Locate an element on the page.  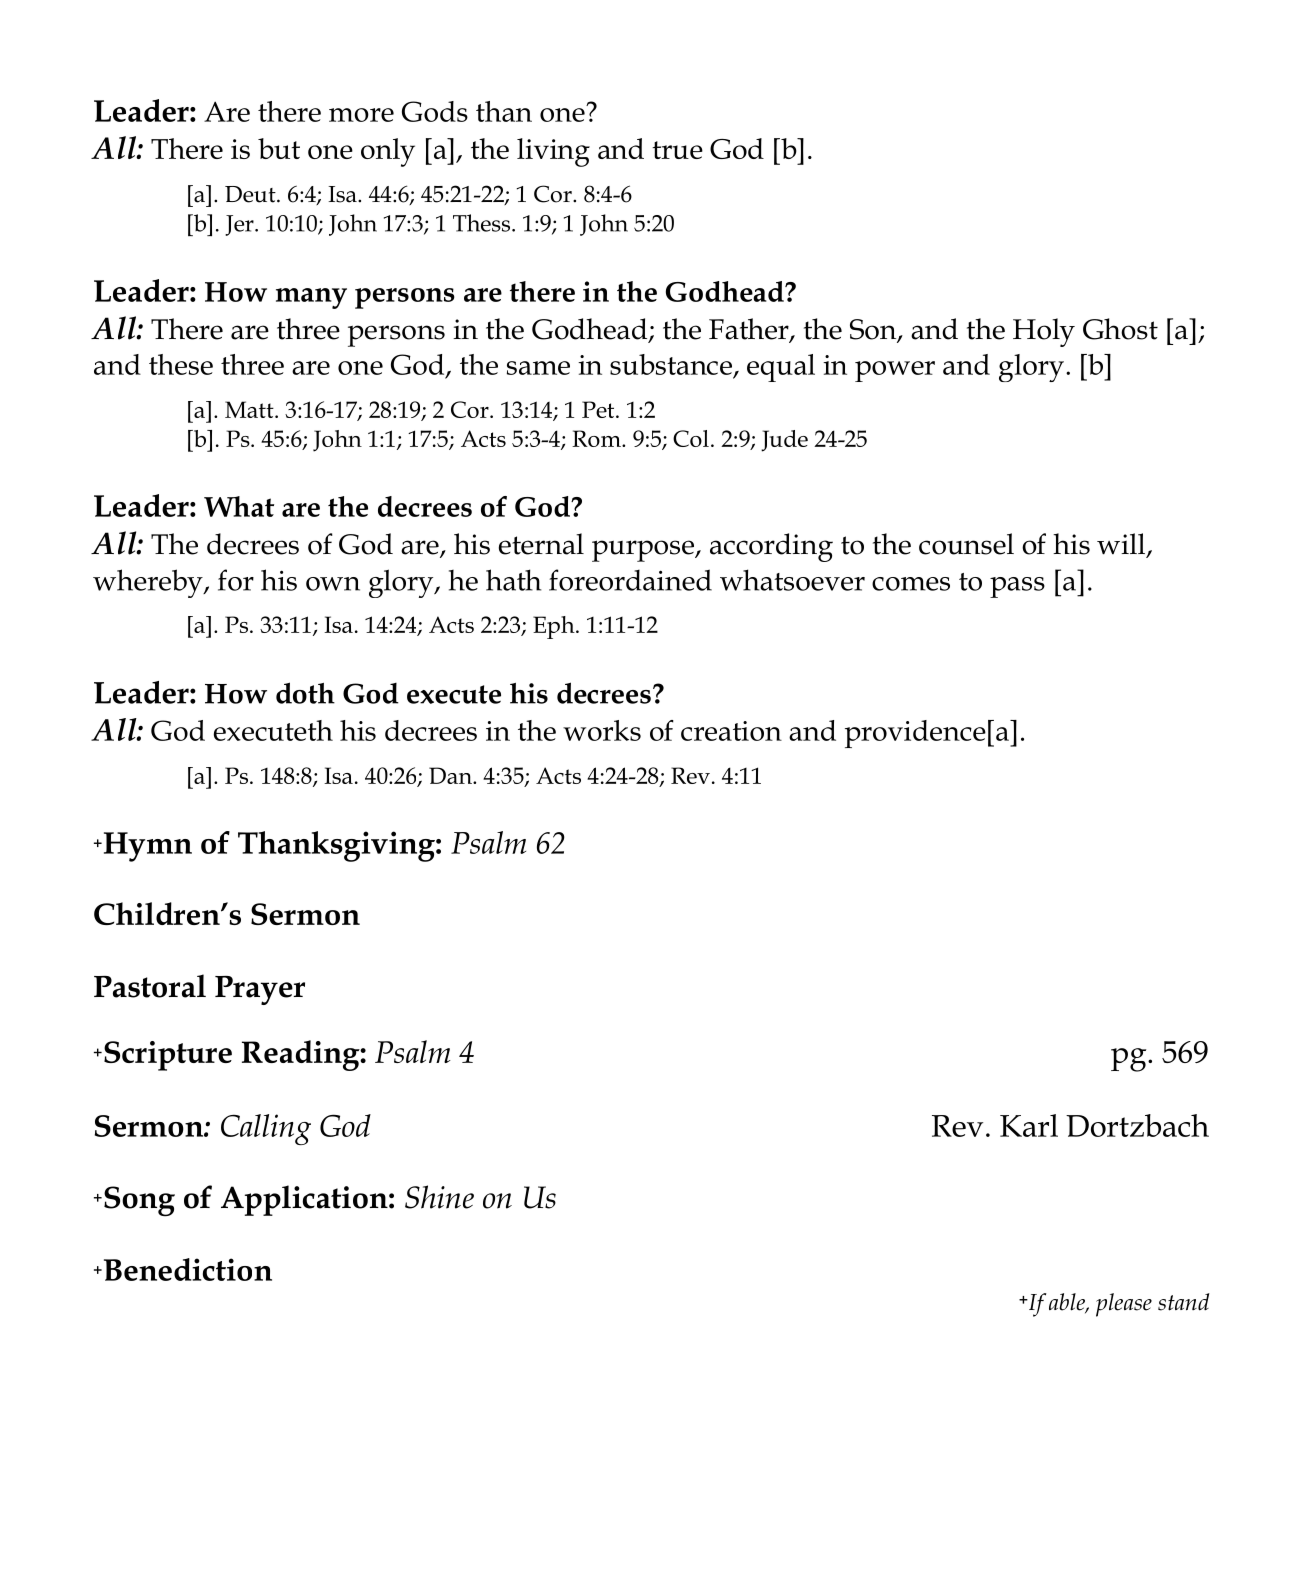
doth is located at coordinates (305, 693).
